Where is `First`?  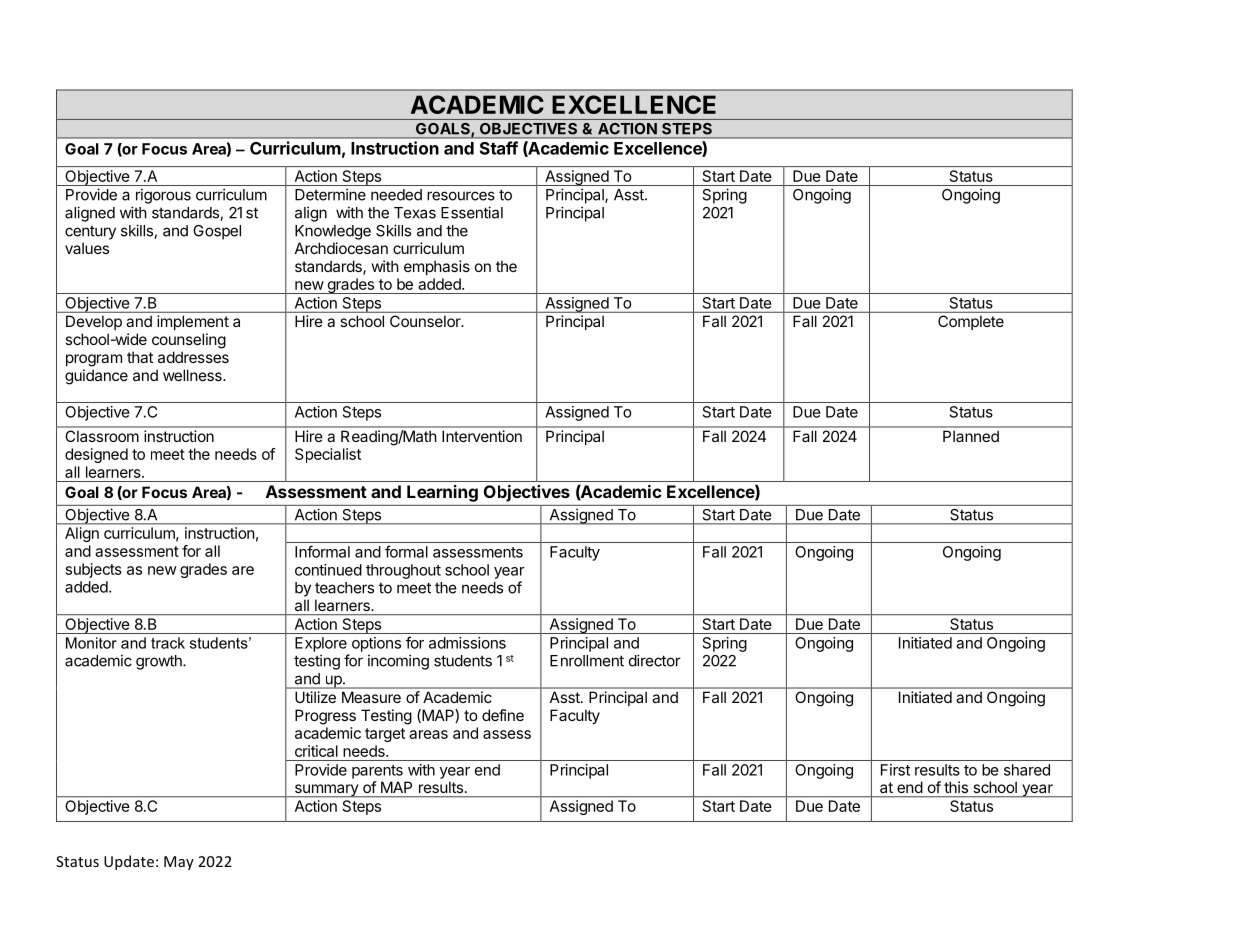 First is located at coordinates (895, 770).
